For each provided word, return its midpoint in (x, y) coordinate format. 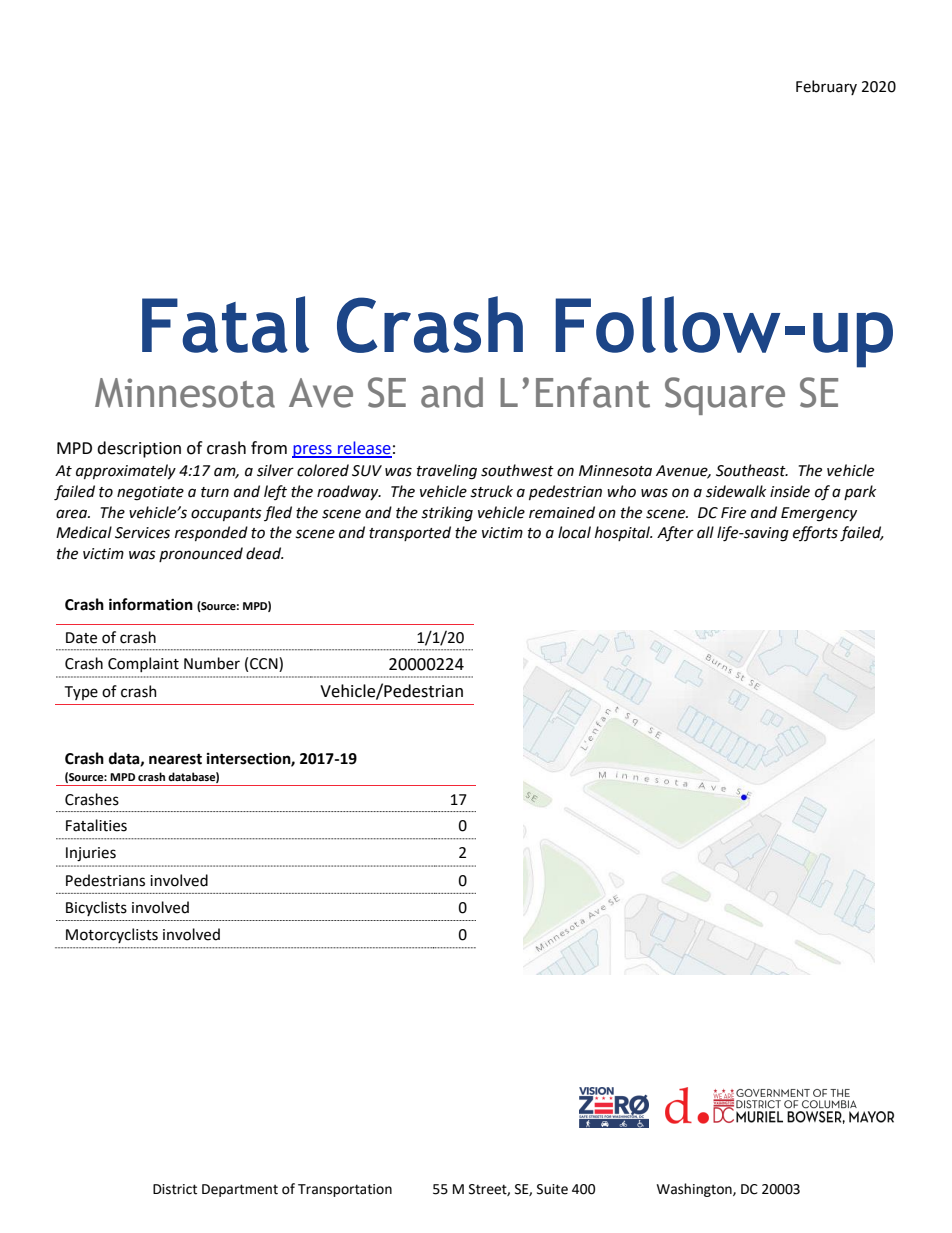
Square (725, 396)
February (826, 87)
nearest (175, 759)
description (139, 449)
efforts (815, 533)
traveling (447, 472)
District (175, 1189)
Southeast (752, 470)
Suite (552, 1189)
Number (212, 663)
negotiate (150, 493)
